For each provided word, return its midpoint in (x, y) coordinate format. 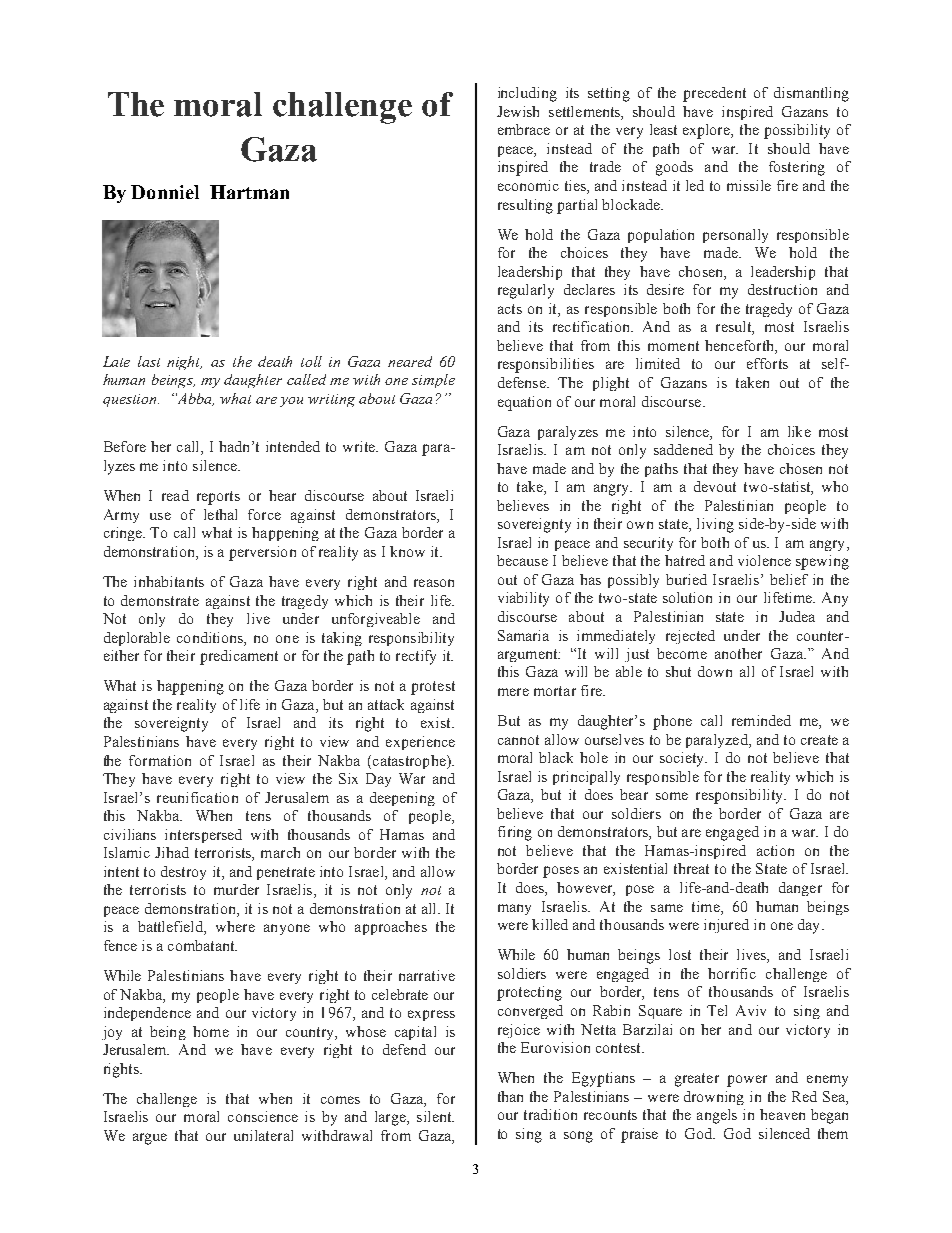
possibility (797, 131)
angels (717, 1116)
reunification (197, 797)
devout (715, 486)
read (175, 495)
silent (435, 1116)
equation (524, 403)
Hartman (249, 192)
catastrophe (409, 762)
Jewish (518, 111)
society (683, 759)
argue (150, 1139)
